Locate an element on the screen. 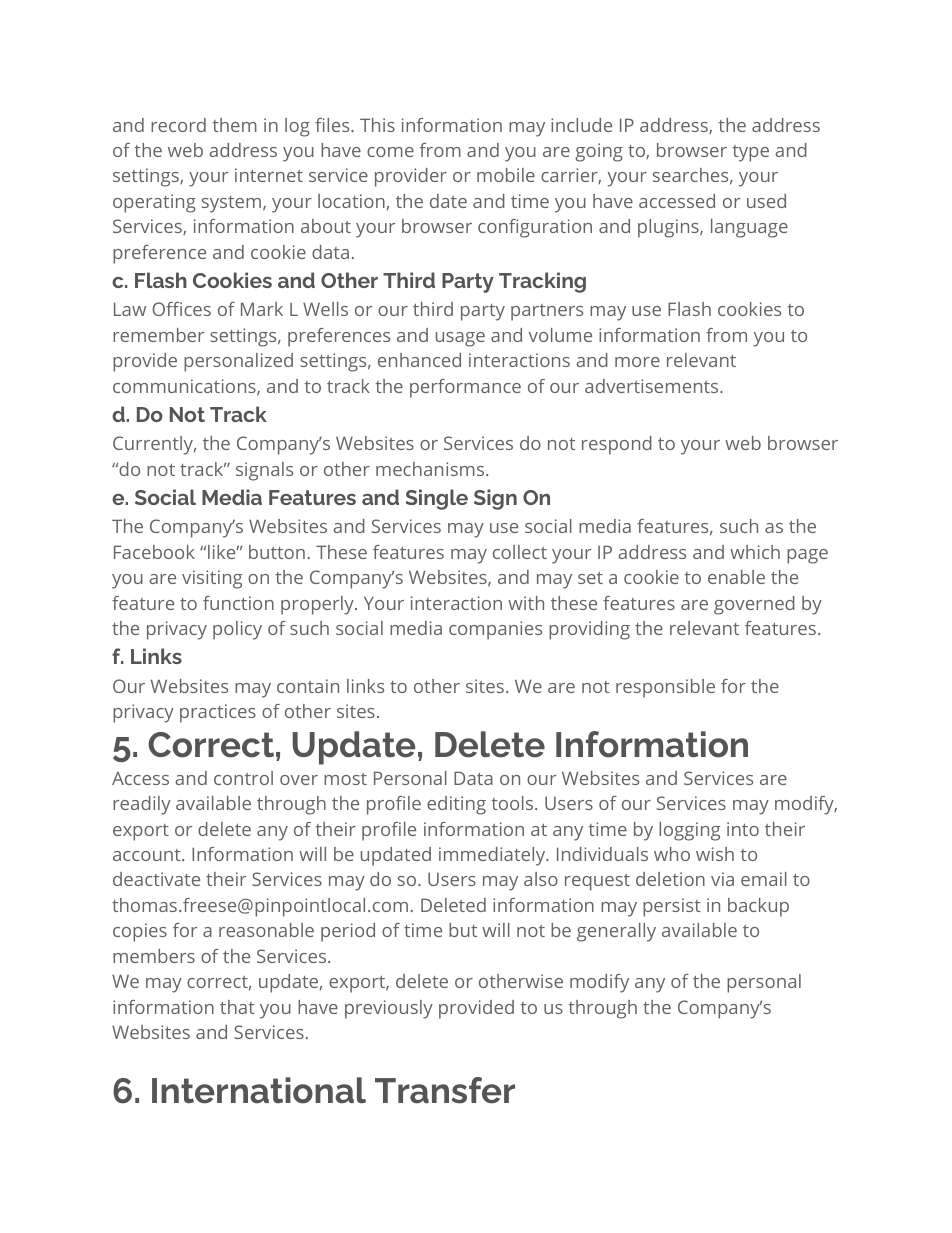 This screenshot has height=1233, width=952. editing is located at coordinates (456, 805).
